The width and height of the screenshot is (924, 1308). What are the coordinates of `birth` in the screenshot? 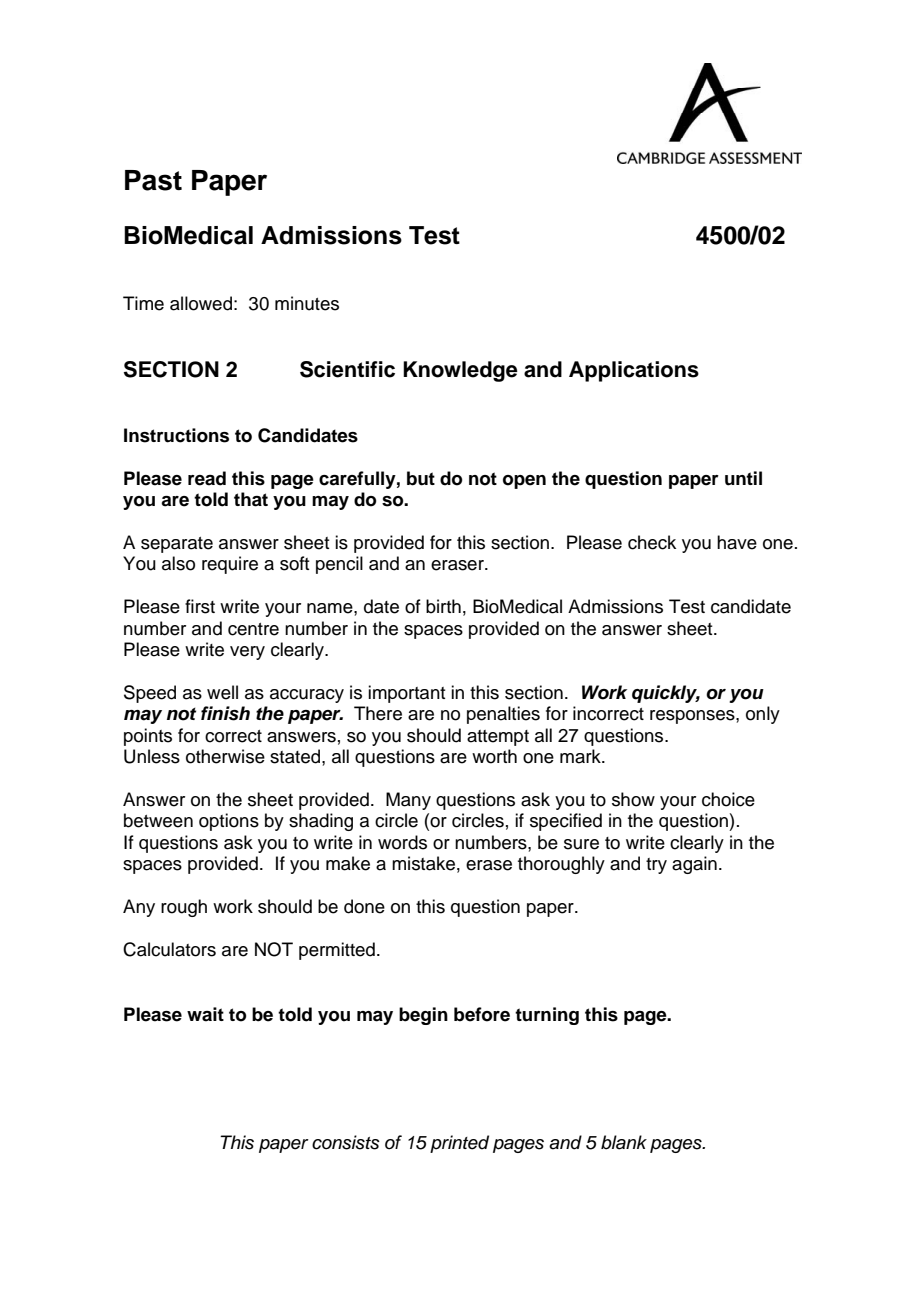 It's located at (443, 606).
